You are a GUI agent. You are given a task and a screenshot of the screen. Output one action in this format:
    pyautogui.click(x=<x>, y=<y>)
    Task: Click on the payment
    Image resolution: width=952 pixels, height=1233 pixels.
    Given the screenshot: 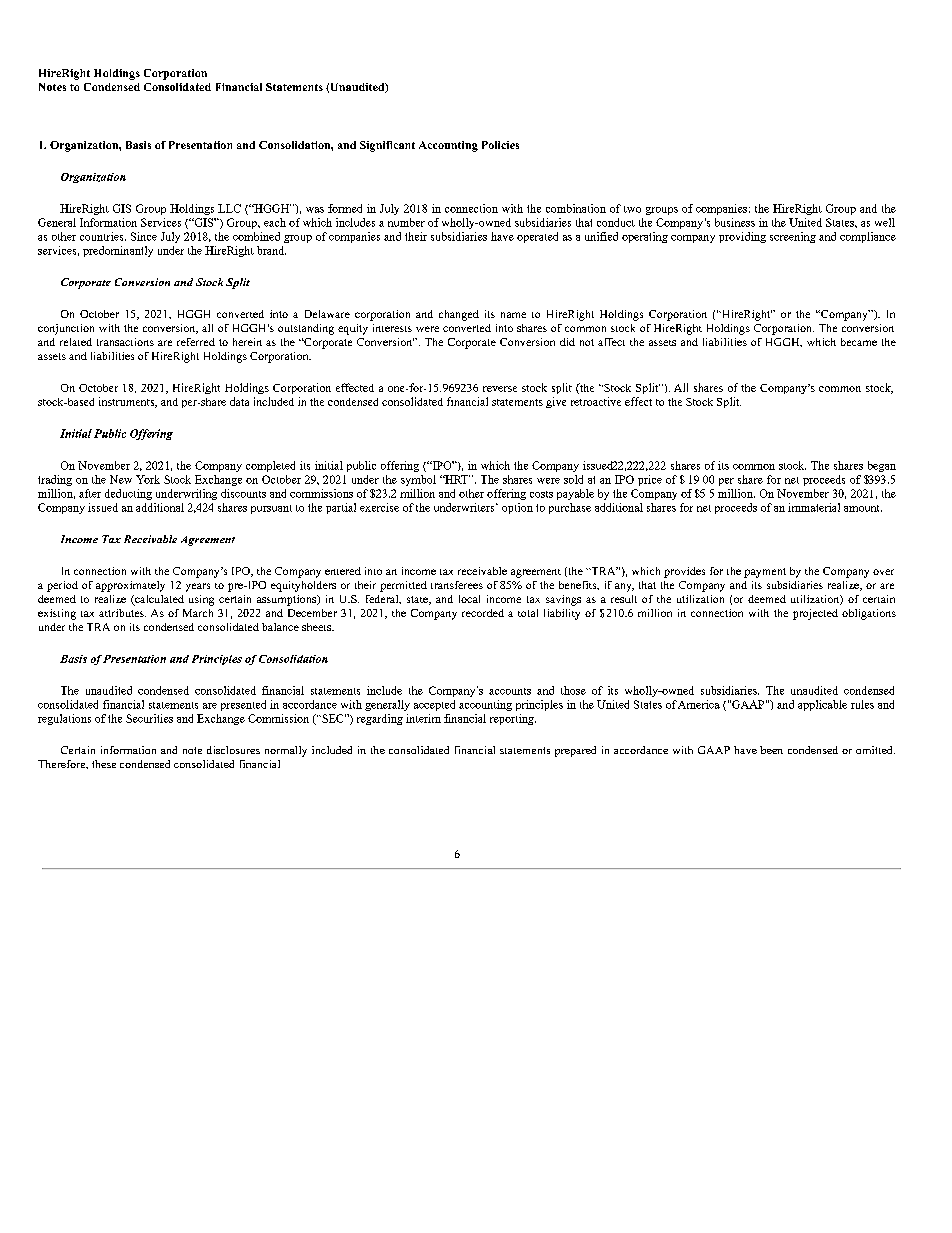 What is the action you would take?
    pyautogui.click(x=765, y=573)
